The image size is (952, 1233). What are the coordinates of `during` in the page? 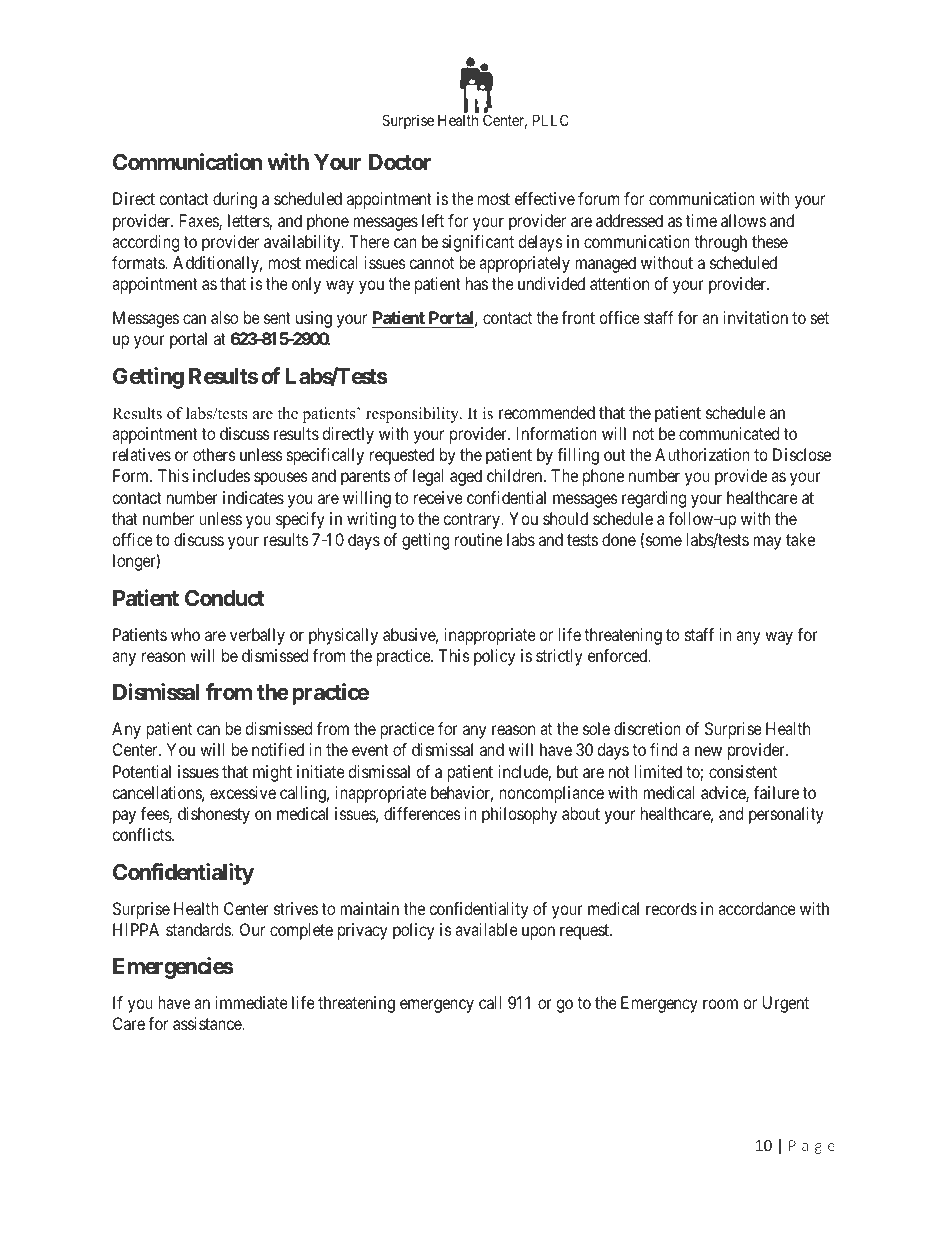 It's located at (235, 200).
